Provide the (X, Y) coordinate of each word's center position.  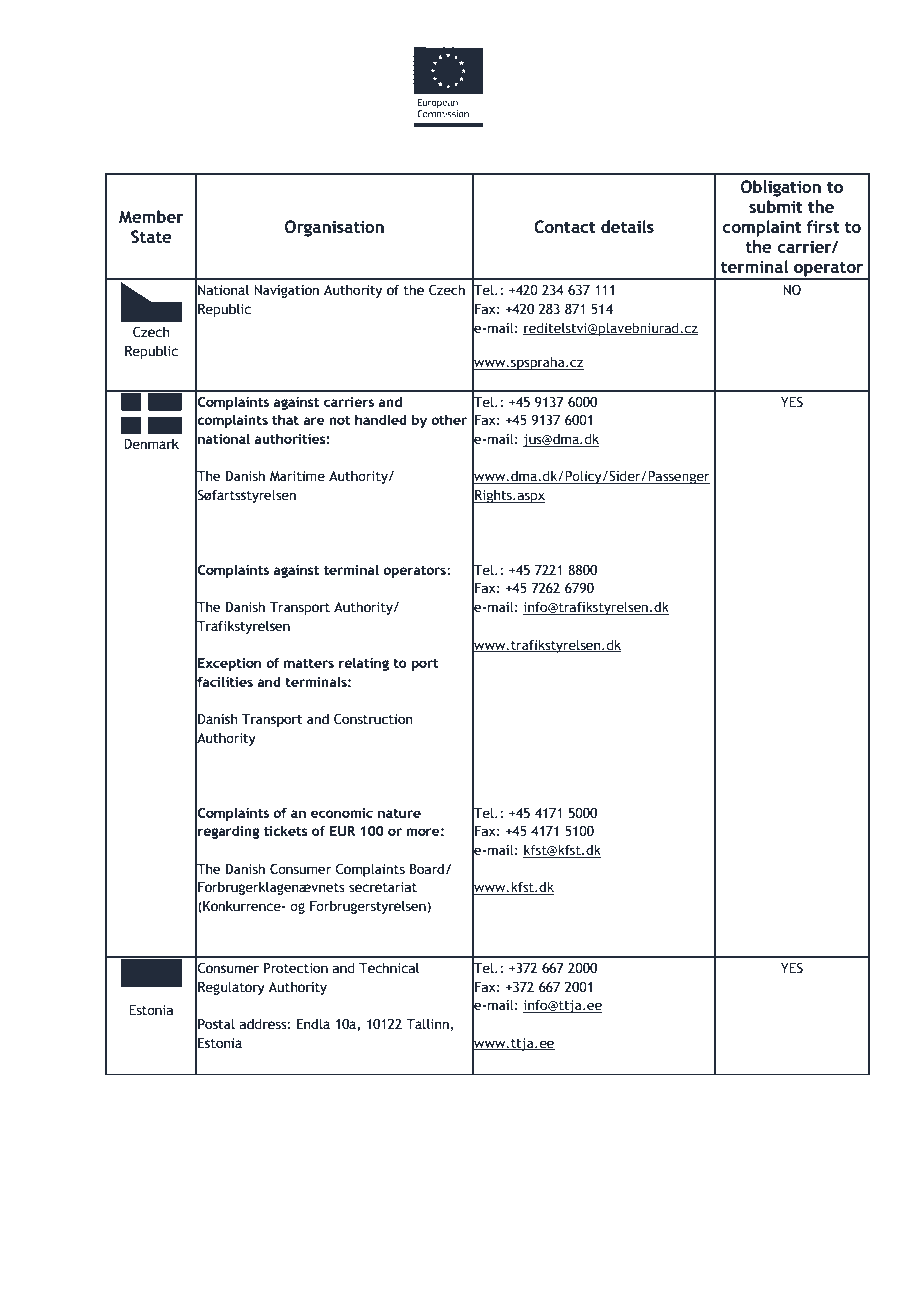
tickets (286, 830)
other (449, 419)
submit (776, 206)
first (823, 226)
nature (399, 813)
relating (364, 664)
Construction (373, 719)
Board (428, 869)
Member (151, 217)
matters (309, 663)
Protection (296, 968)
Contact (565, 227)
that (285, 419)
